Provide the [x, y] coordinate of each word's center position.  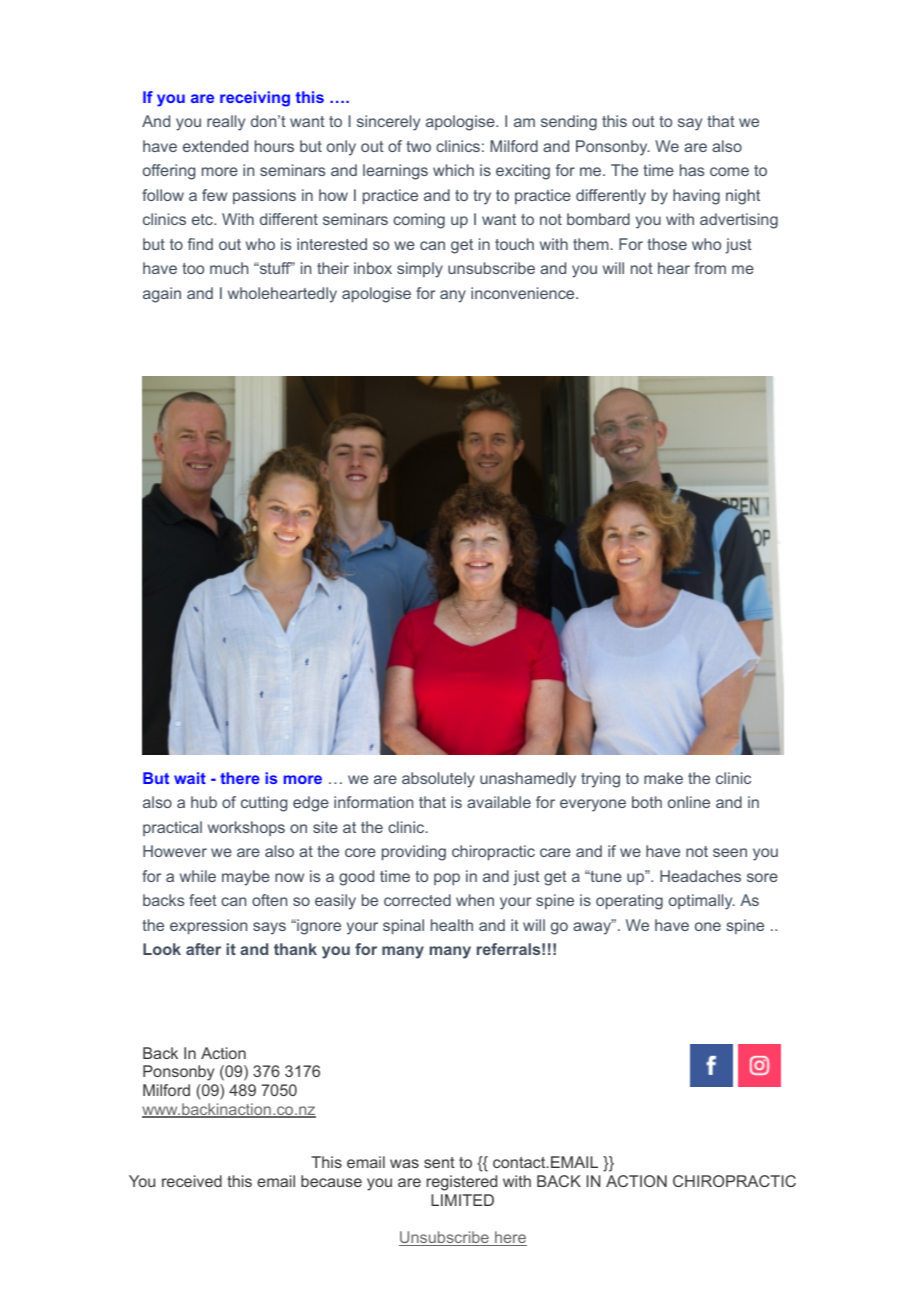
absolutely [438, 780]
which [453, 170]
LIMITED [462, 1200]
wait [190, 778]
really [226, 123]
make [663, 778]
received [192, 1181]
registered [462, 1183]
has [692, 170]
